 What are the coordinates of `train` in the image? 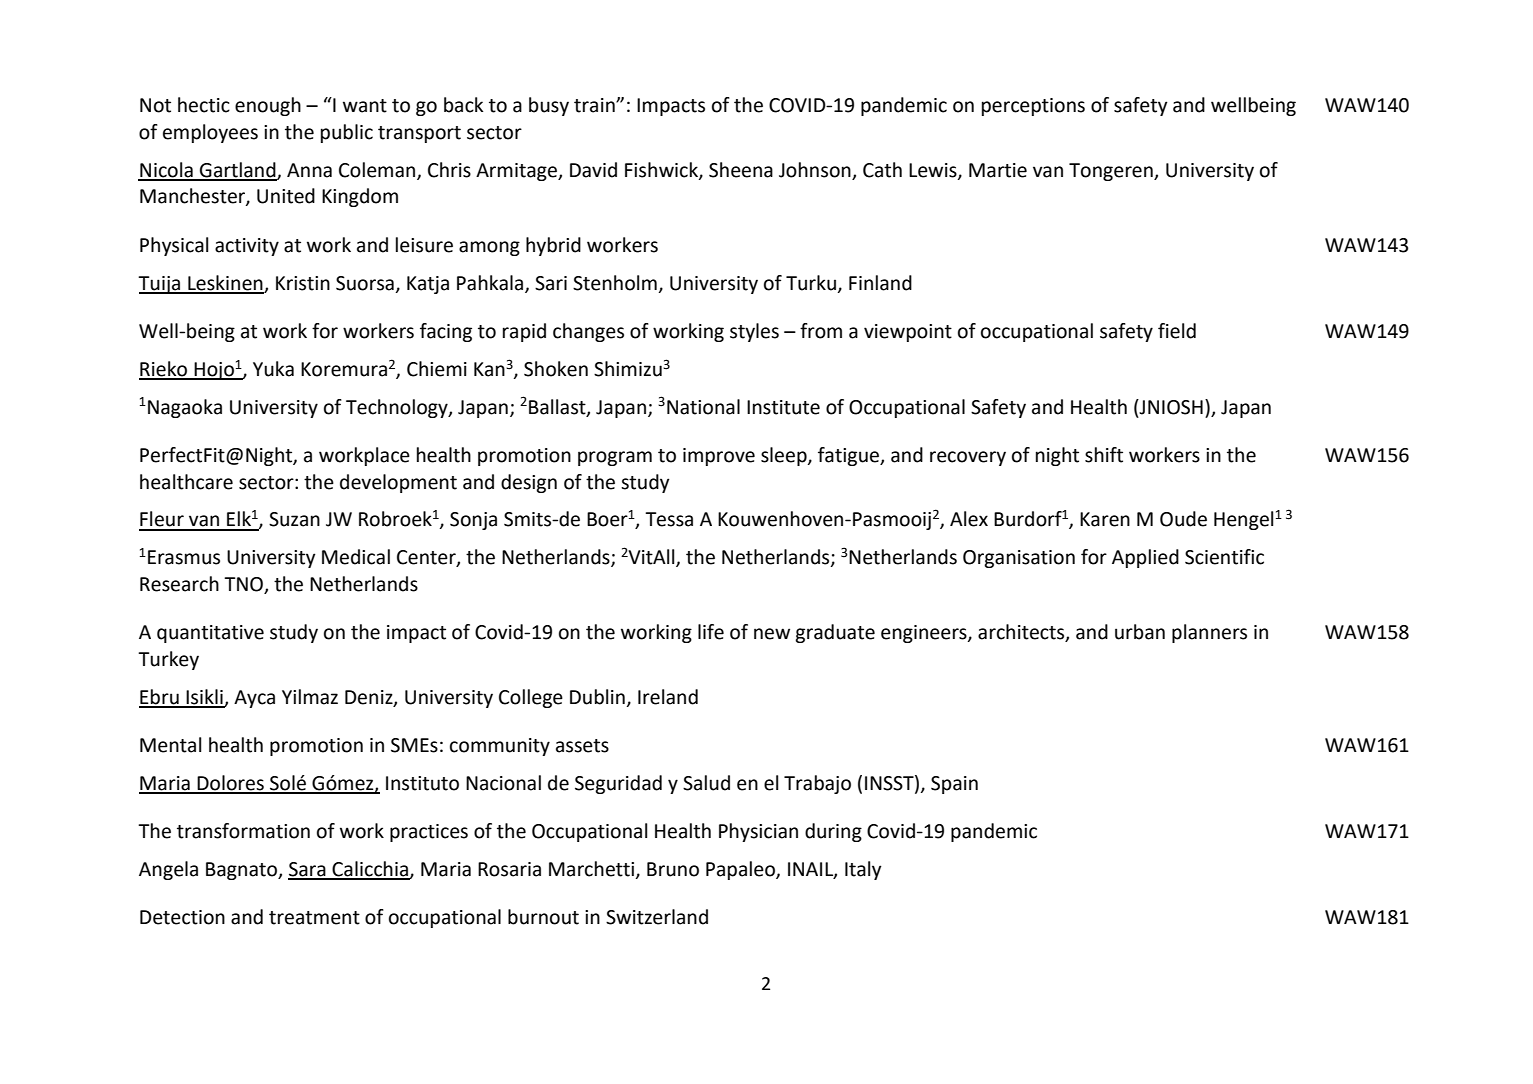 It's located at (595, 105).
